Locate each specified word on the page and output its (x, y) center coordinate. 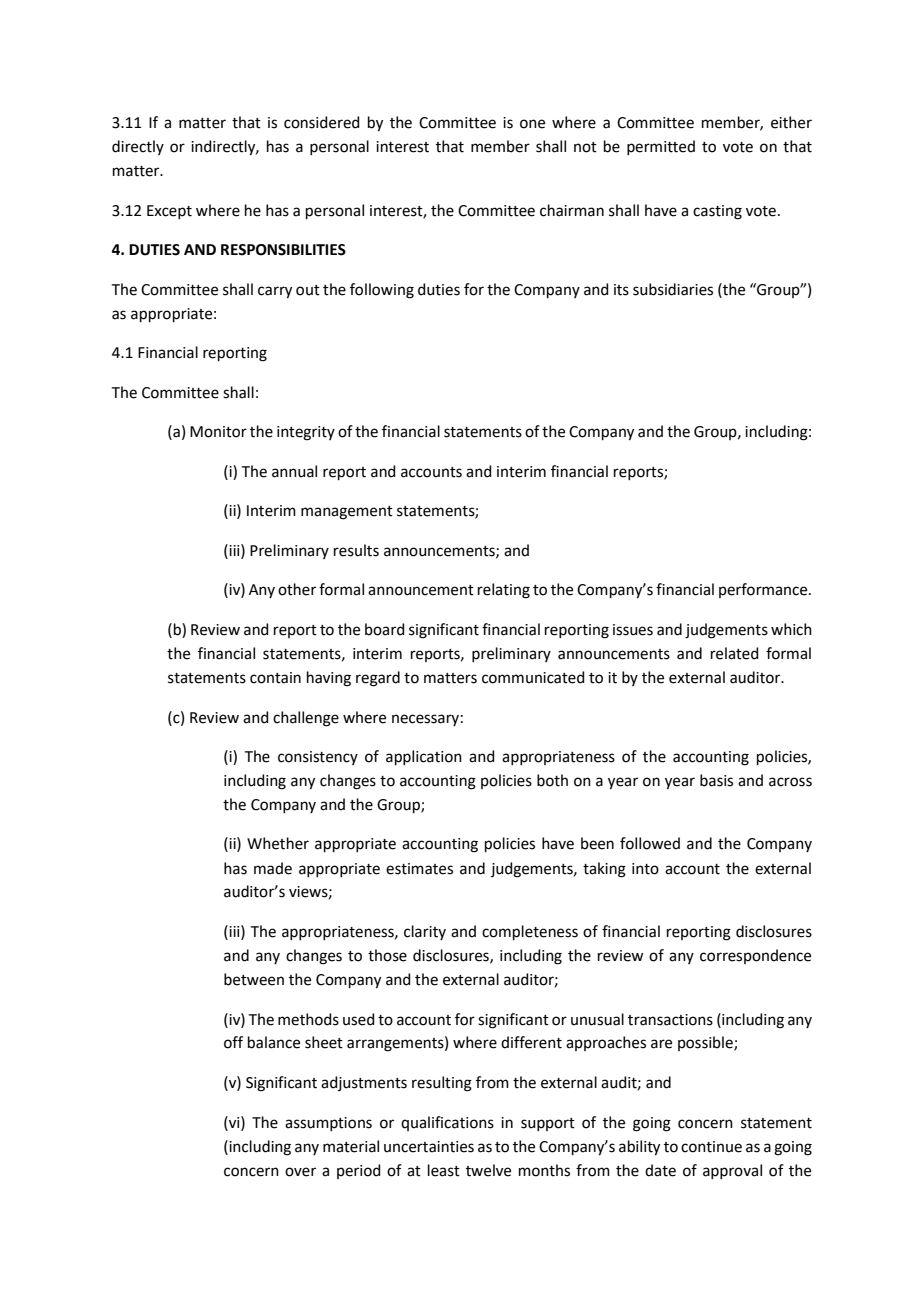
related (735, 653)
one (532, 124)
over (300, 1172)
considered (322, 122)
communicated (533, 677)
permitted (661, 147)
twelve (488, 1170)
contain (275, 678)
